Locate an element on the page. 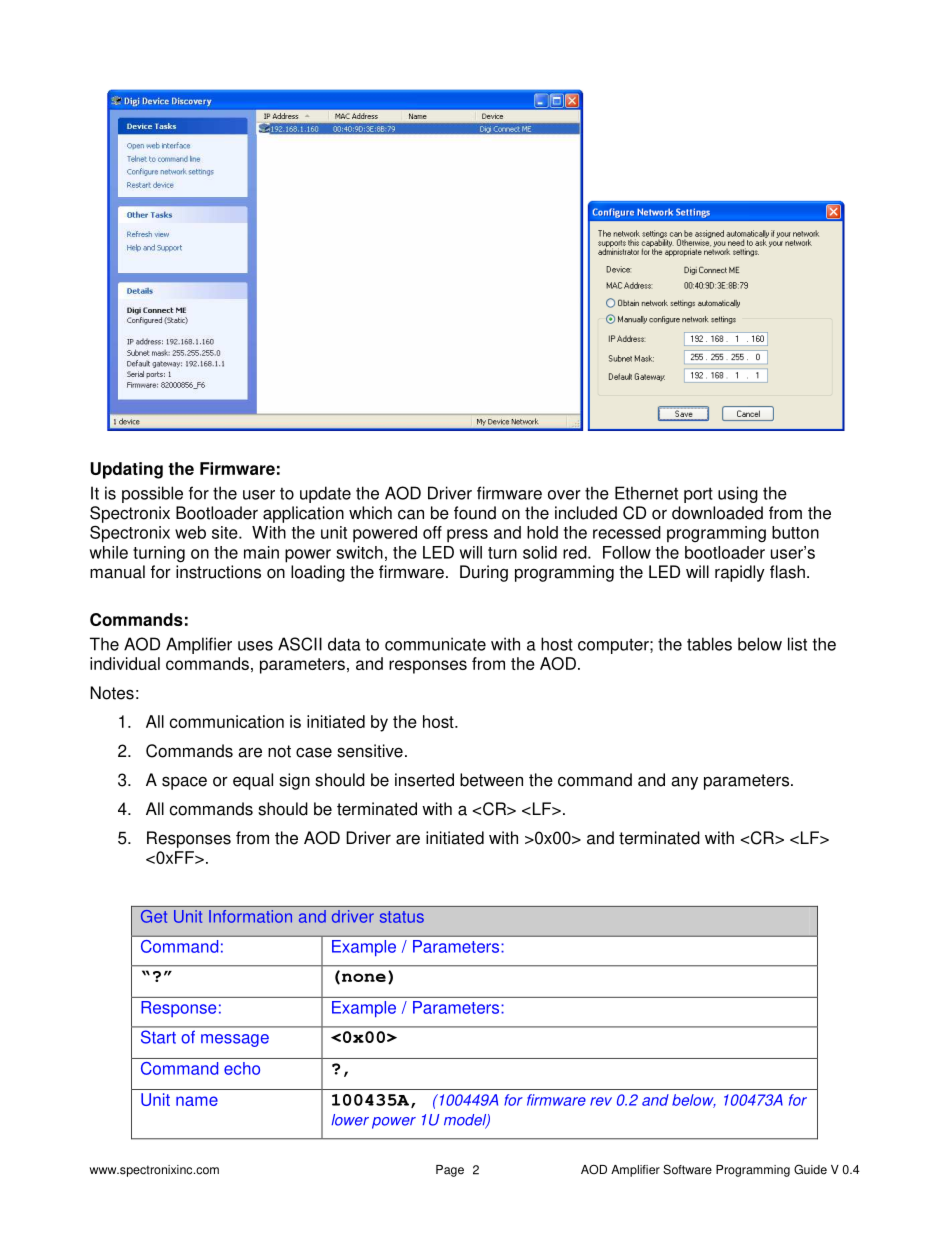 The image size is (952, 1233). Page is located at coordinates (450, 1171).
